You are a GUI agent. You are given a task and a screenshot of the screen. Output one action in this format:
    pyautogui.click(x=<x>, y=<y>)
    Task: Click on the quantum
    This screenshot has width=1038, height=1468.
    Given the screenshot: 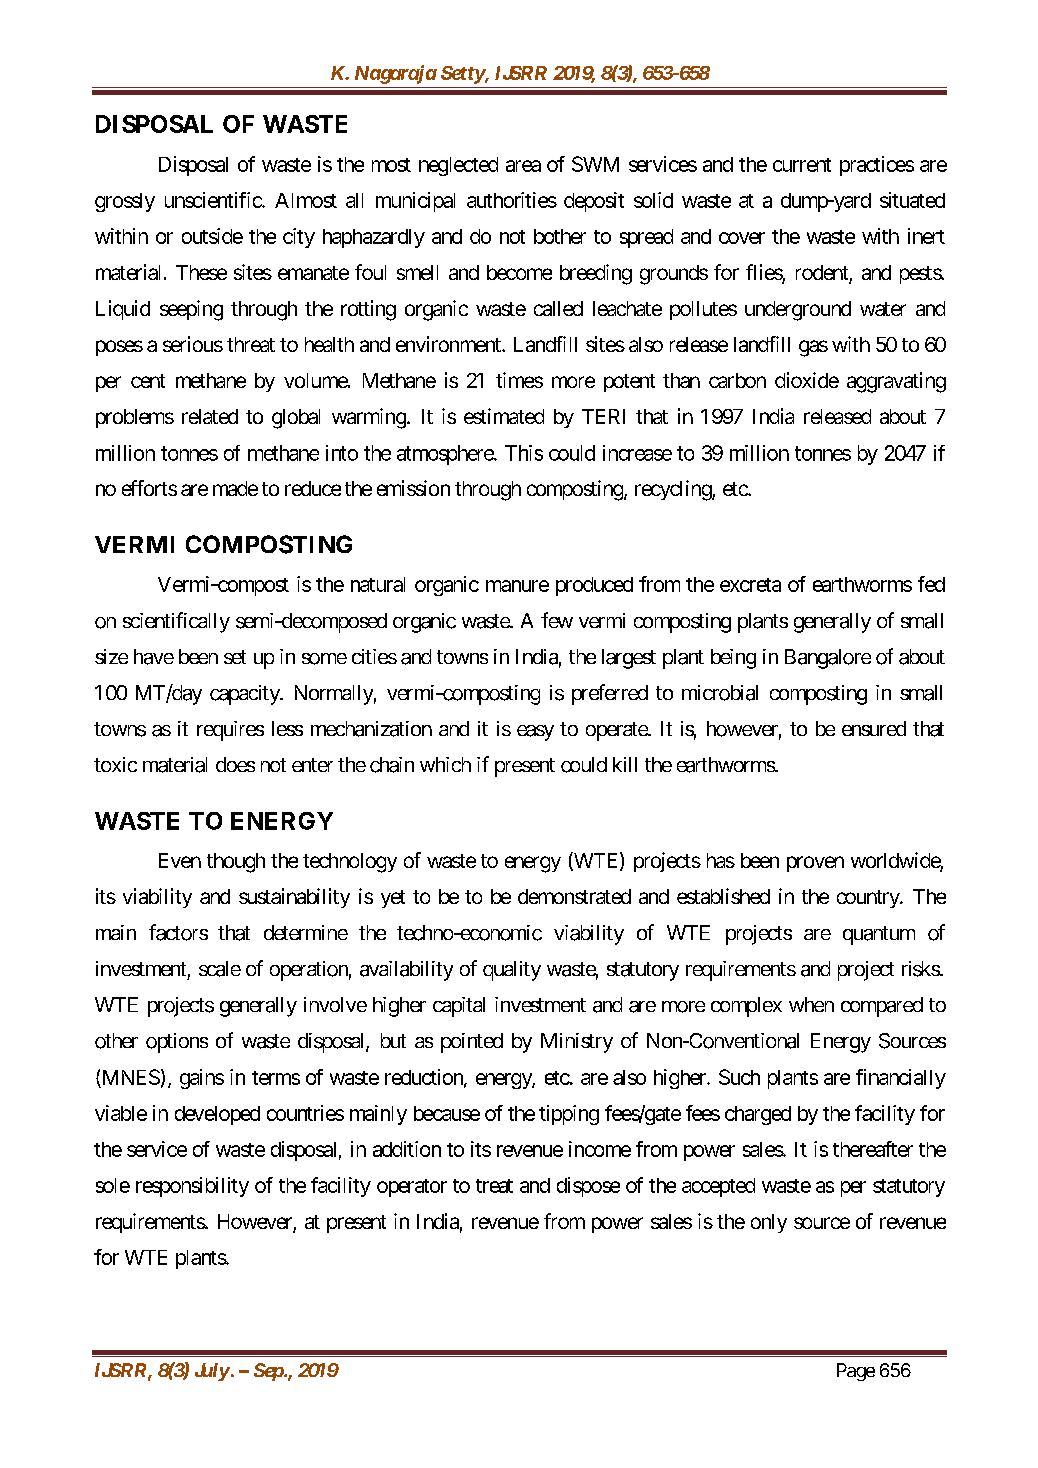 What is the action you would take?
    pyautogui.click(x=879, y=935)
